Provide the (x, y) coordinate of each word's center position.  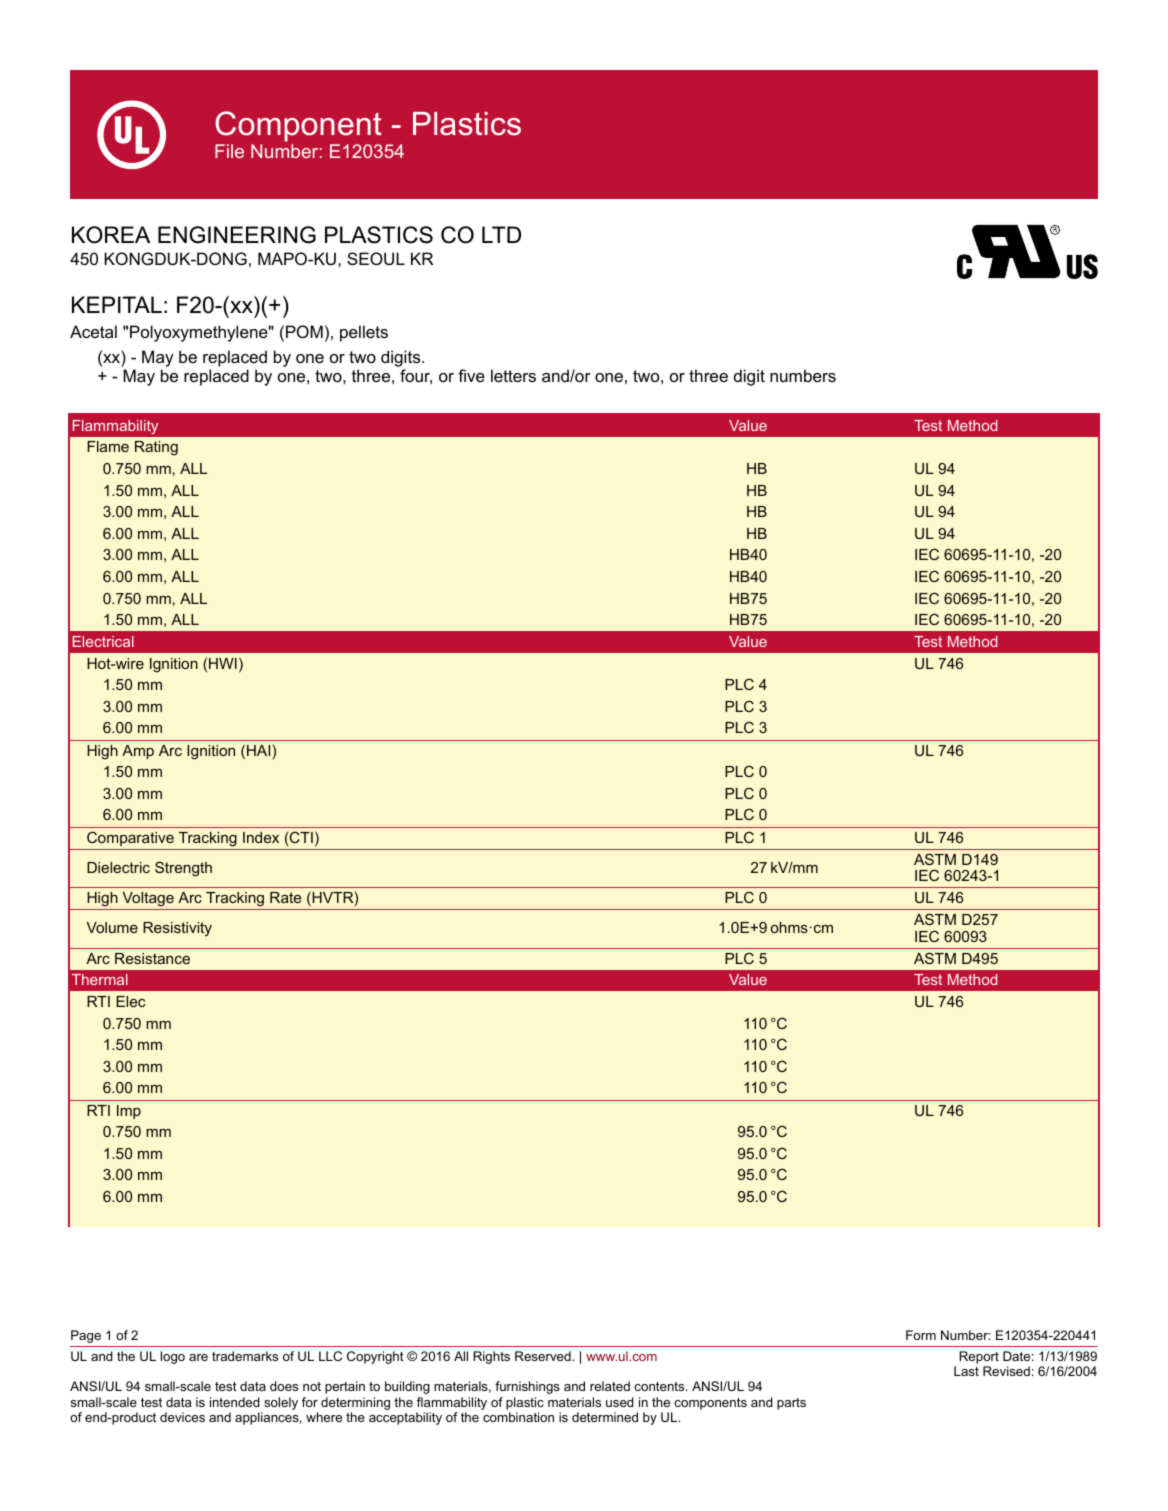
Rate (285, 897)
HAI (258, 750)
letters (513, 375)
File (229, 151)
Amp (138, 752)
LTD (501, 234)
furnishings (527, 1387)
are (198, 1357)
